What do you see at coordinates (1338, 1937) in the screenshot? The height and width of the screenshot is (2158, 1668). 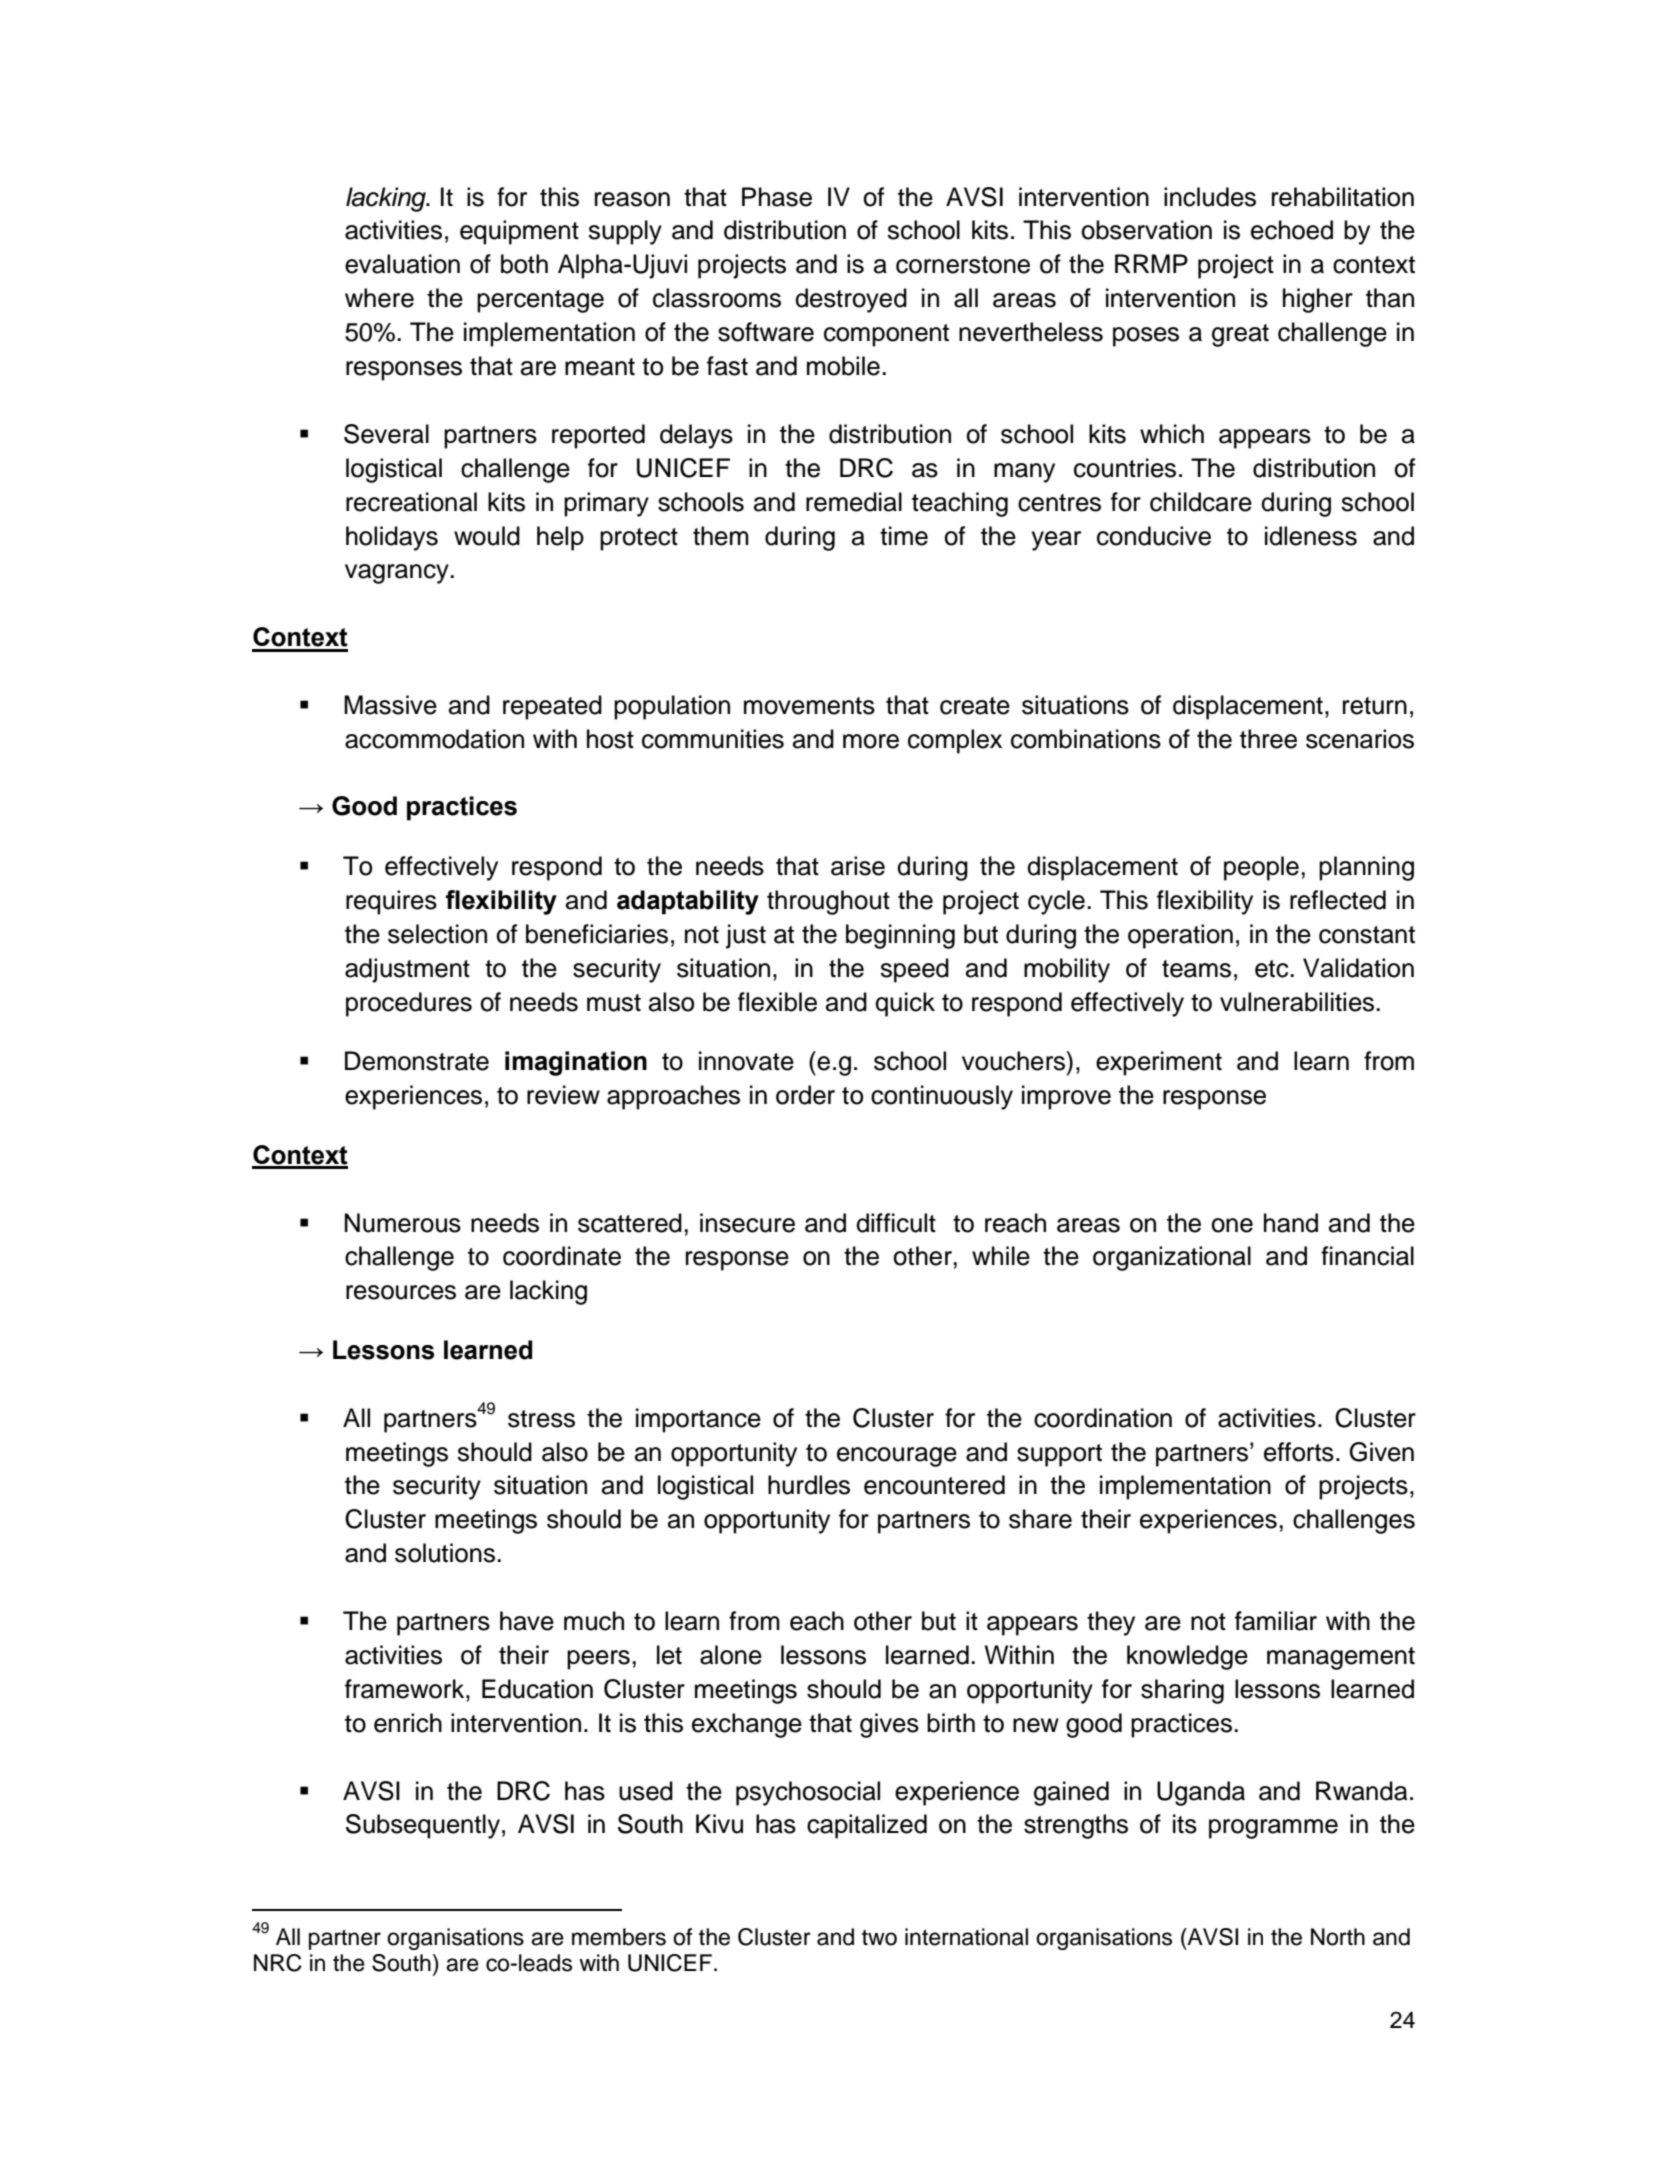 I see `North` at bounding box center [1338, 1937].
